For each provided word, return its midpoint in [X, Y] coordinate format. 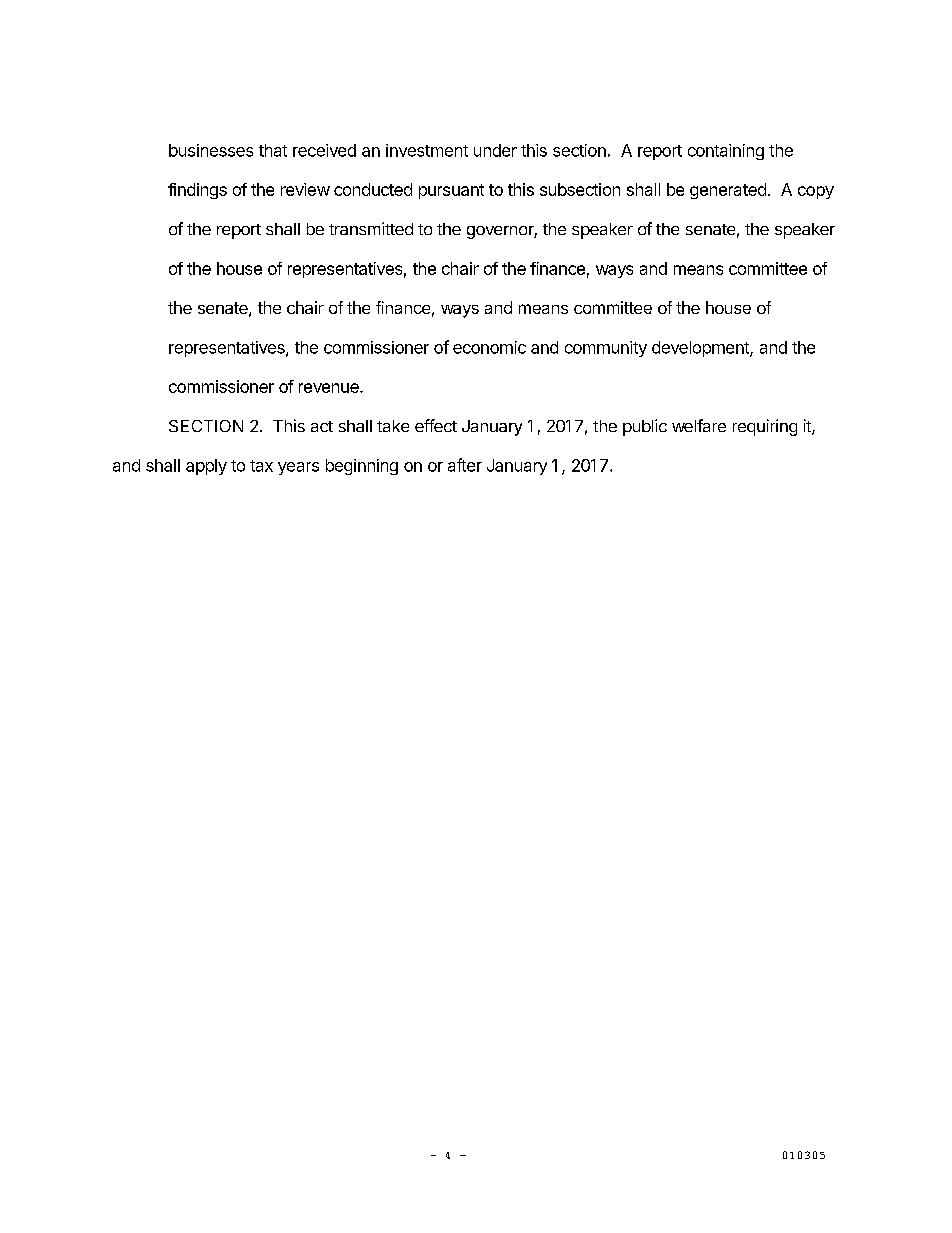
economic [489, 347]
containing [726, 152]
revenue [330, 388]
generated [728, 191]
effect [436, 425]
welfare [699, 425]
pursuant [451, 191]
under [495, 150]
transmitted [371, 228]
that [273, 150]
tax [261, 466]
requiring [765, 427]
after [465, 465]
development [701, 349]
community [606, 349]
